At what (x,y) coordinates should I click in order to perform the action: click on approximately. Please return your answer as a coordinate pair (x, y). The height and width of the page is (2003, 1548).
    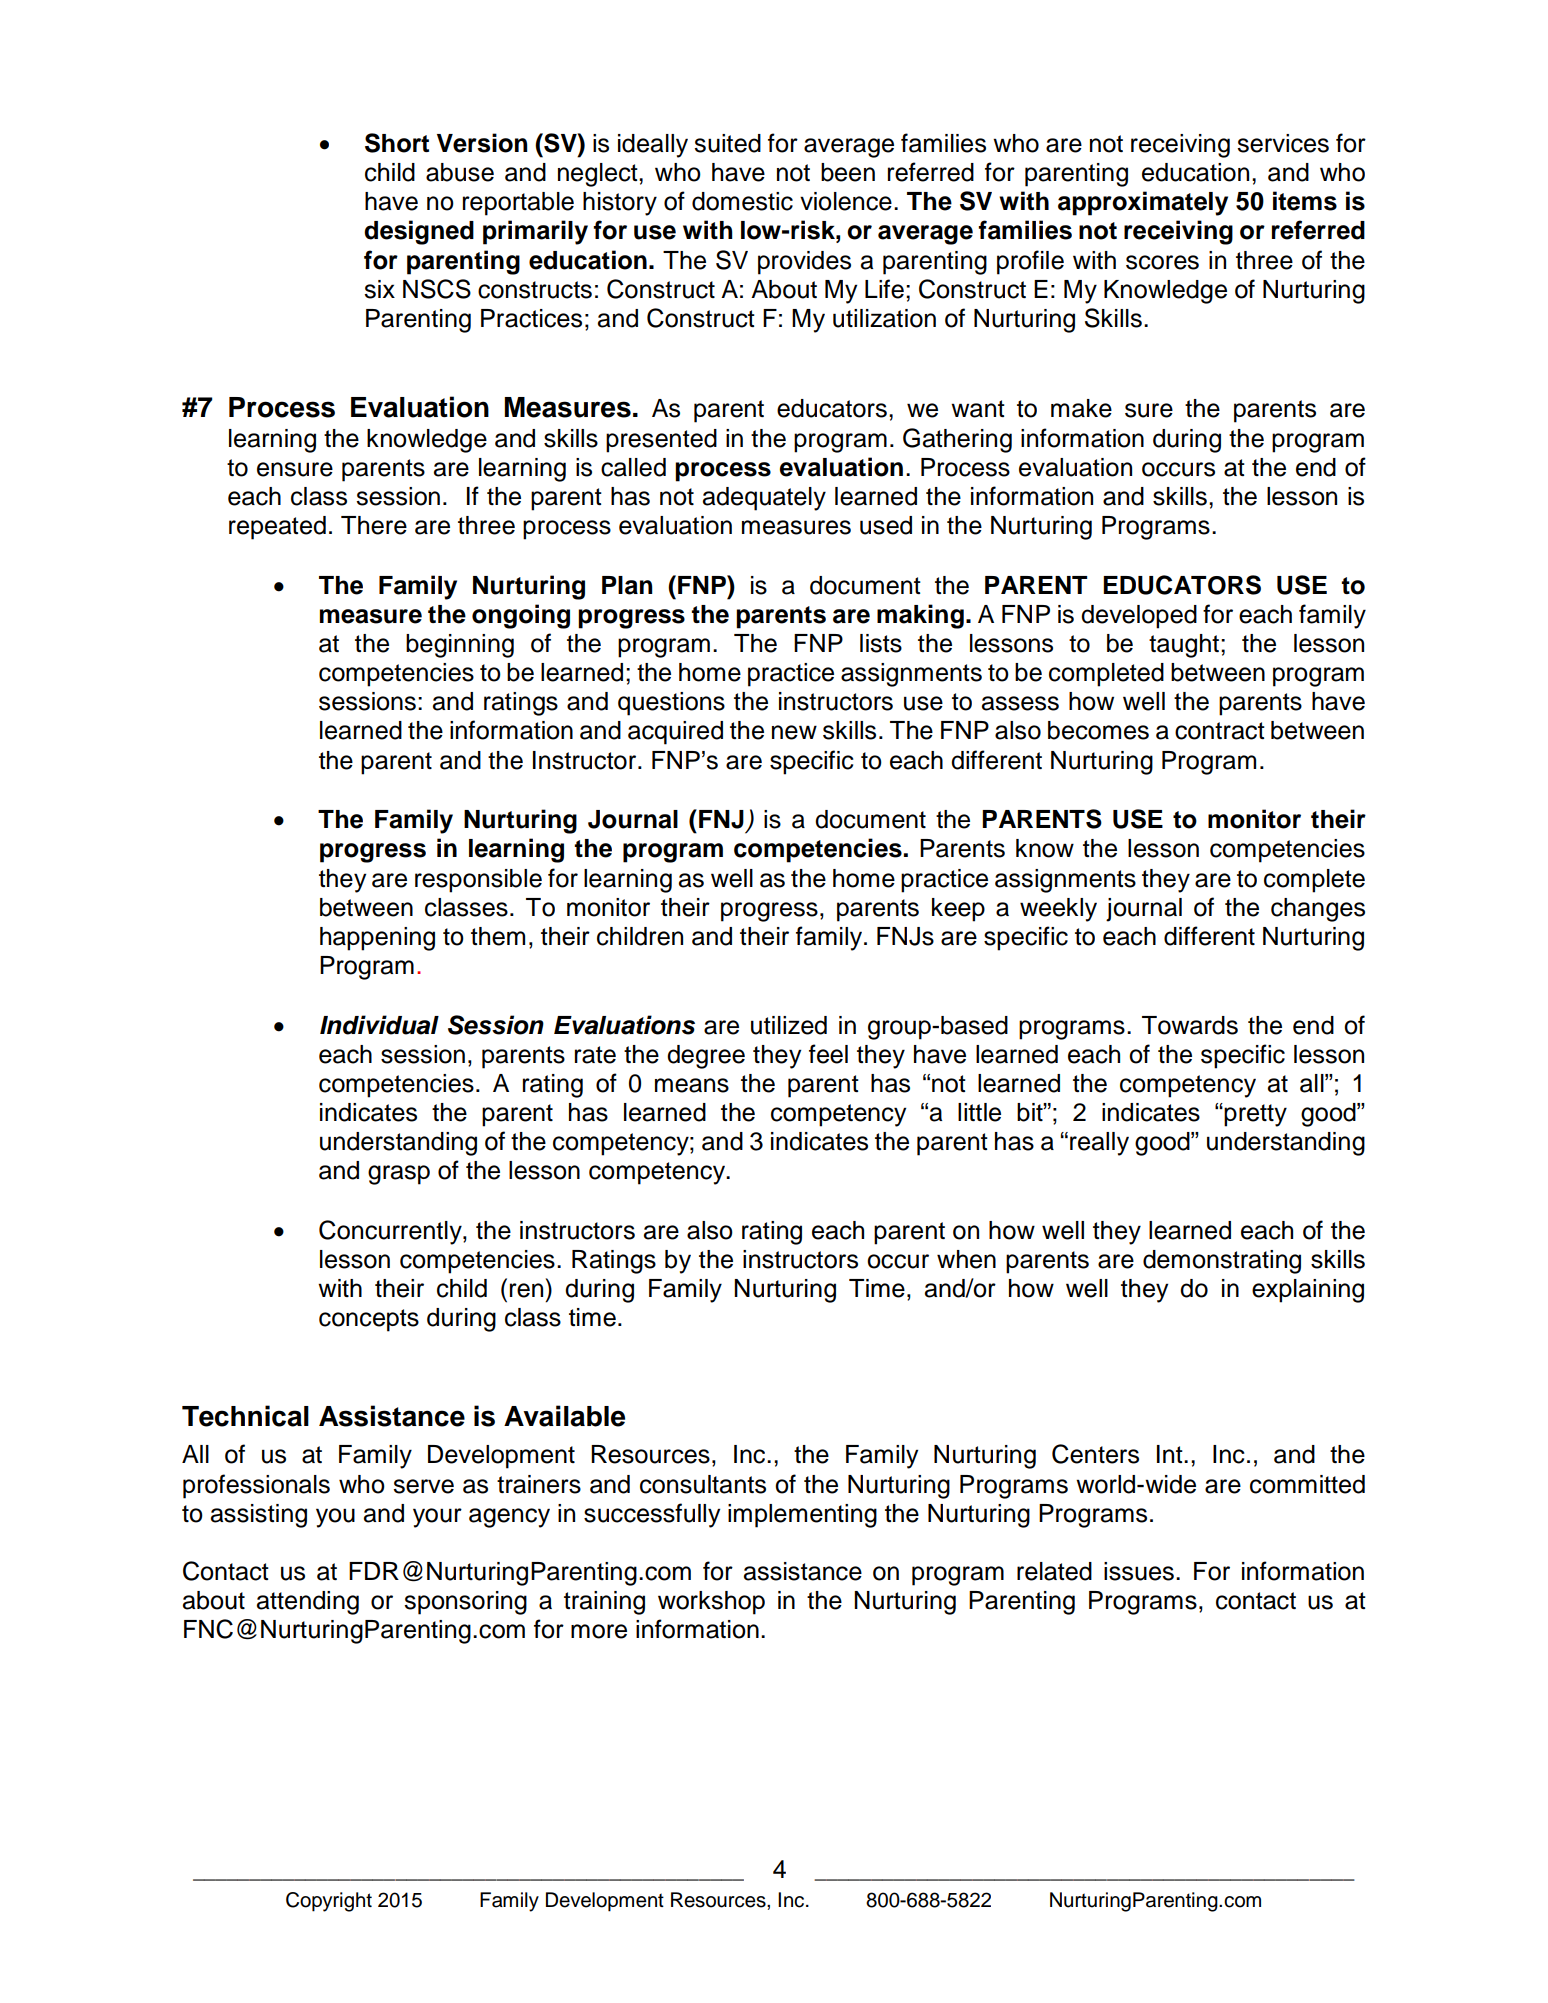
    Looking at the image, I should click on (1143, 203).
